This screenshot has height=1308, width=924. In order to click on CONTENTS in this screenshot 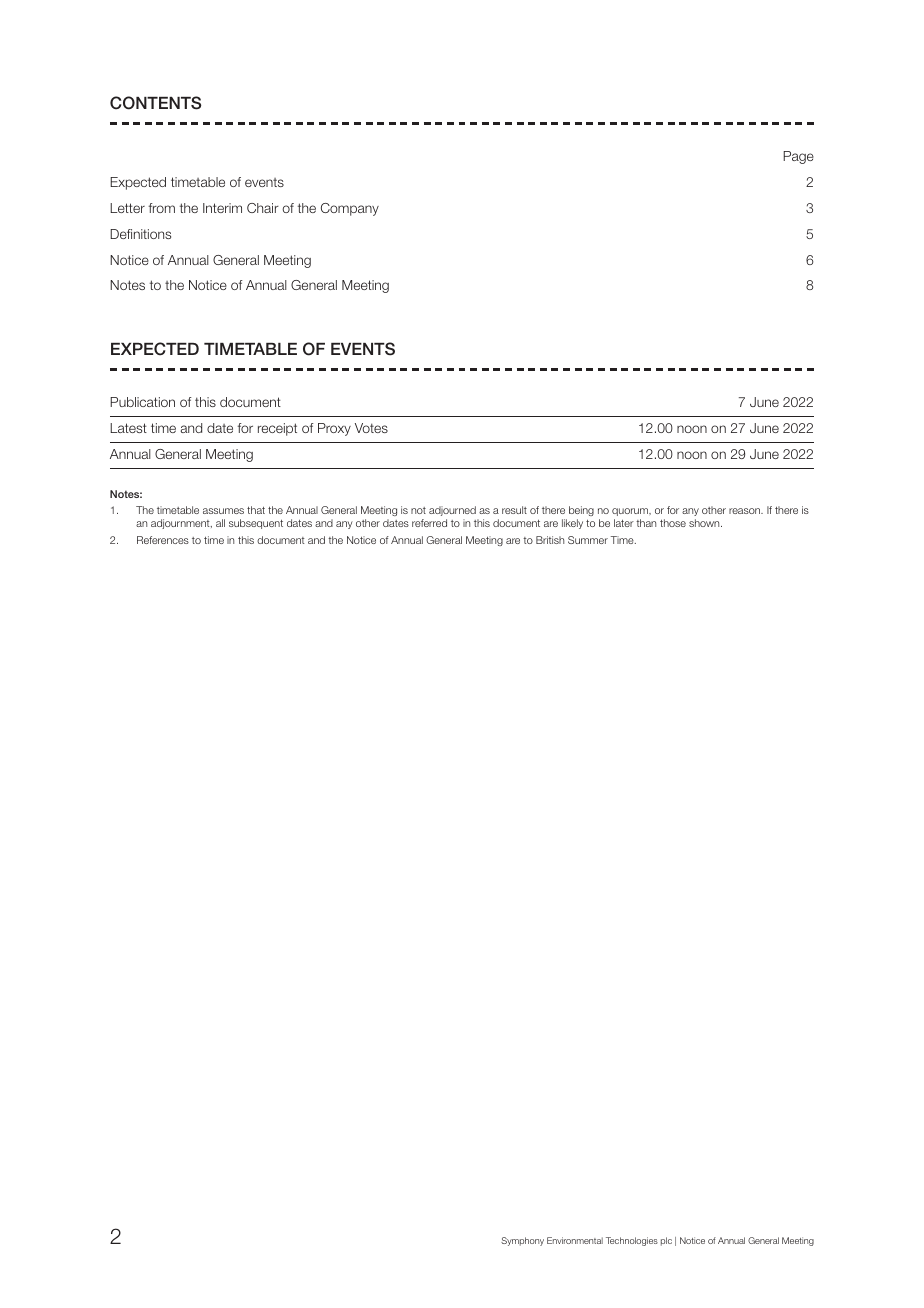, I will do `click(155, 103)`.
